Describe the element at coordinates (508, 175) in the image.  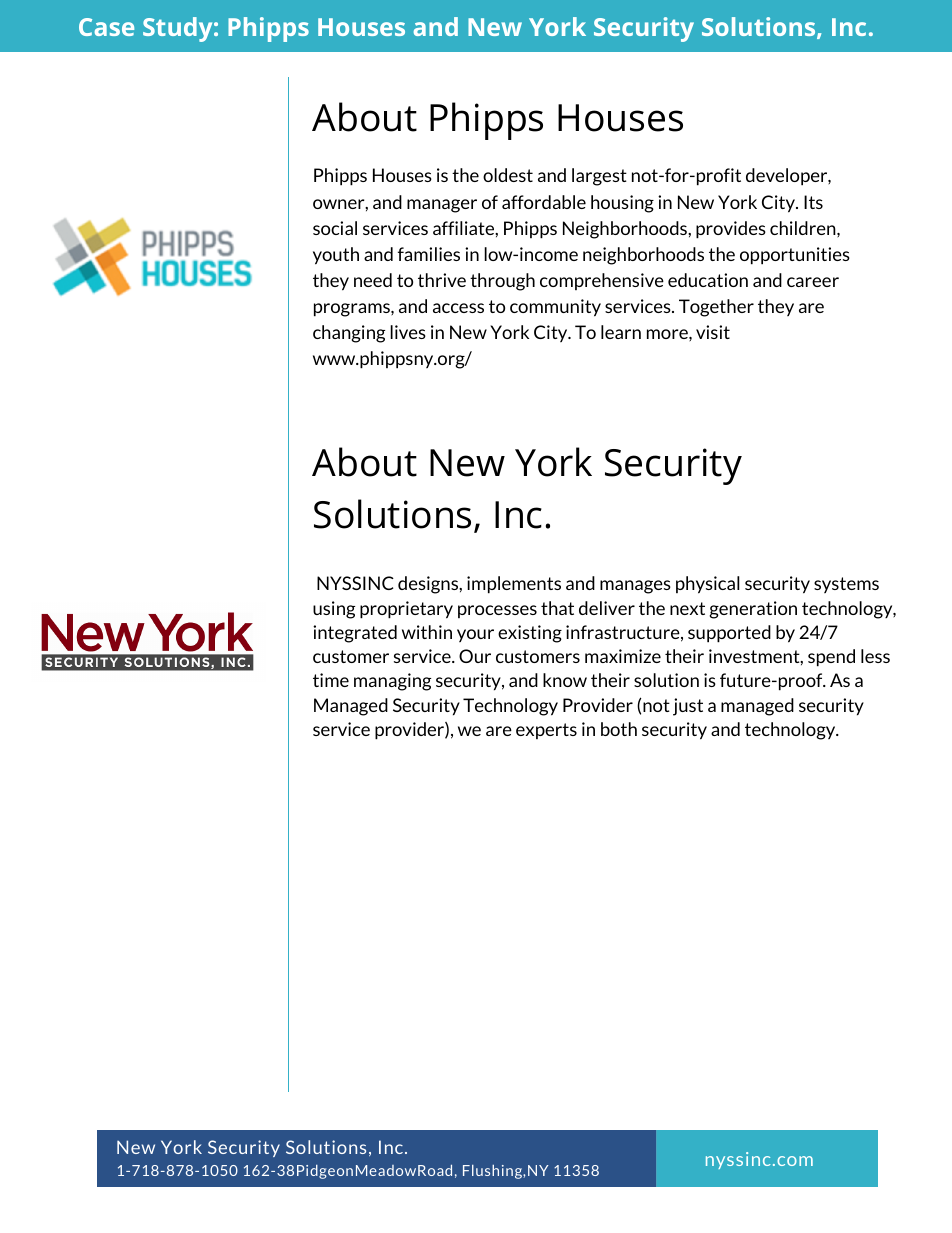
I see `oldest` at that location.
